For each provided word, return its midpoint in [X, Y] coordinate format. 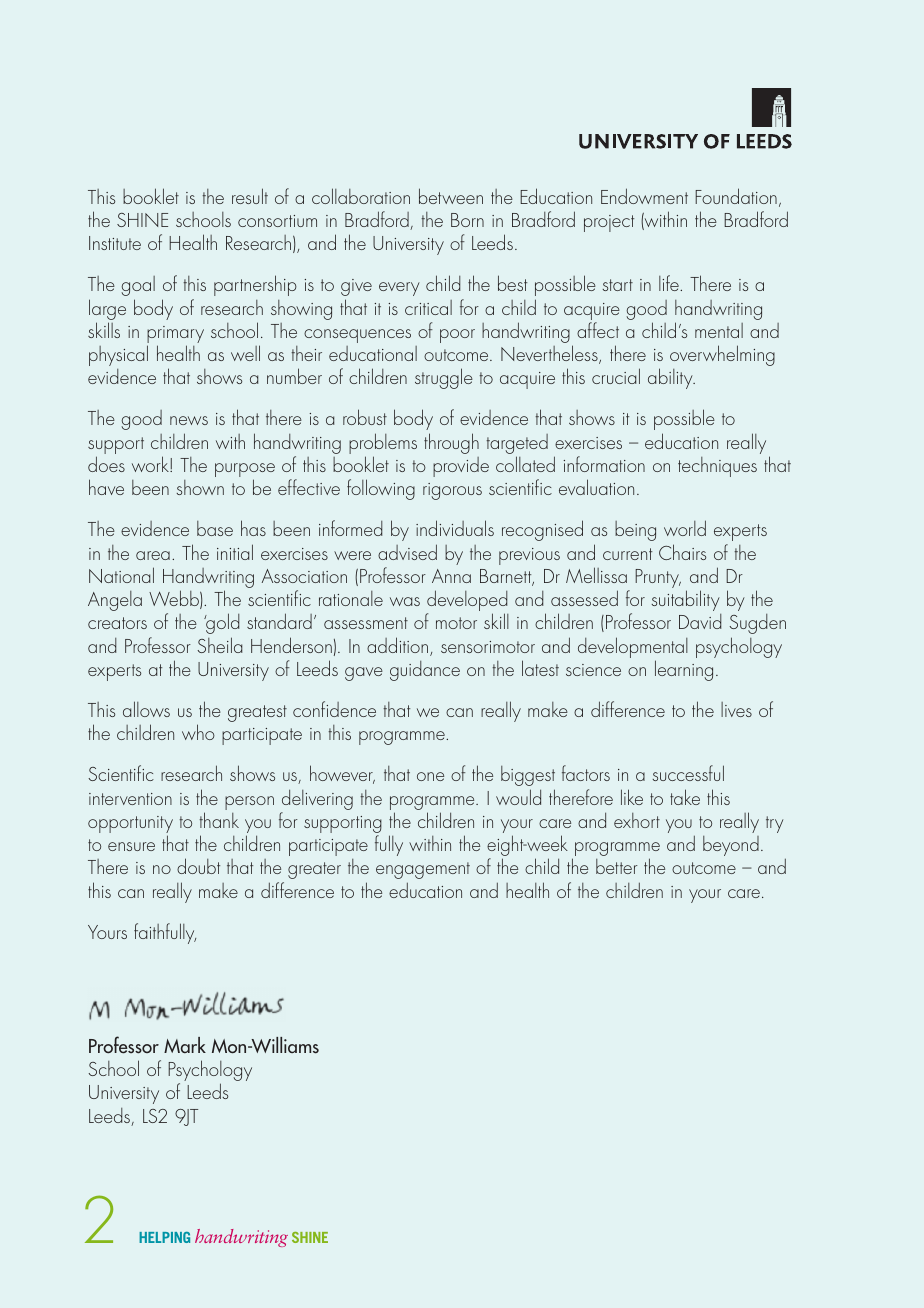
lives [736, 709]
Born [467, 220]
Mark [185, 1045]
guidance [425, 671]
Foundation [736, 196]
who [198, 732]
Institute [115, 243]
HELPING [164, 1237]
